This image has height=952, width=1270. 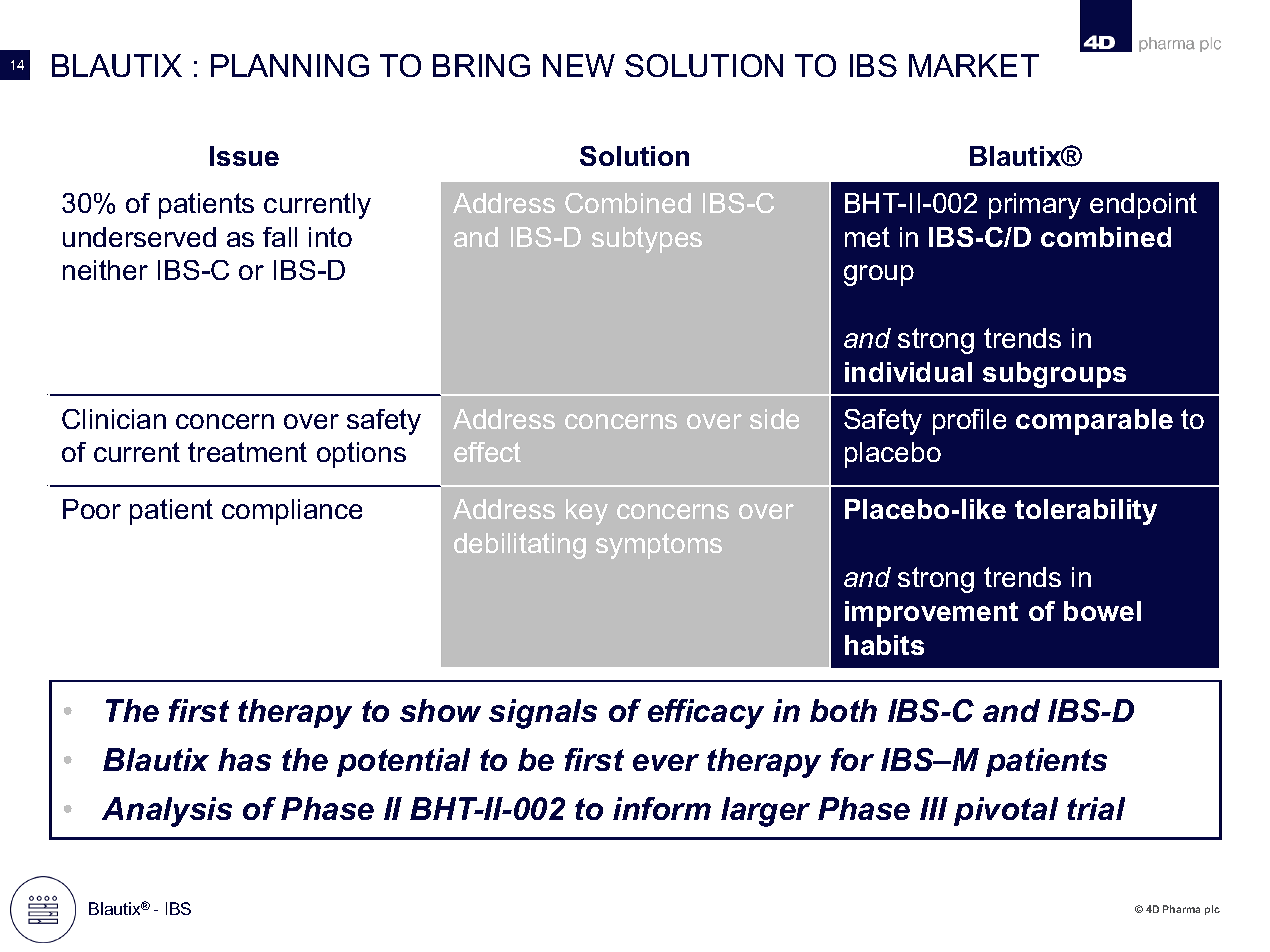 I want to click on NEW, so click(x=579, y=65).
